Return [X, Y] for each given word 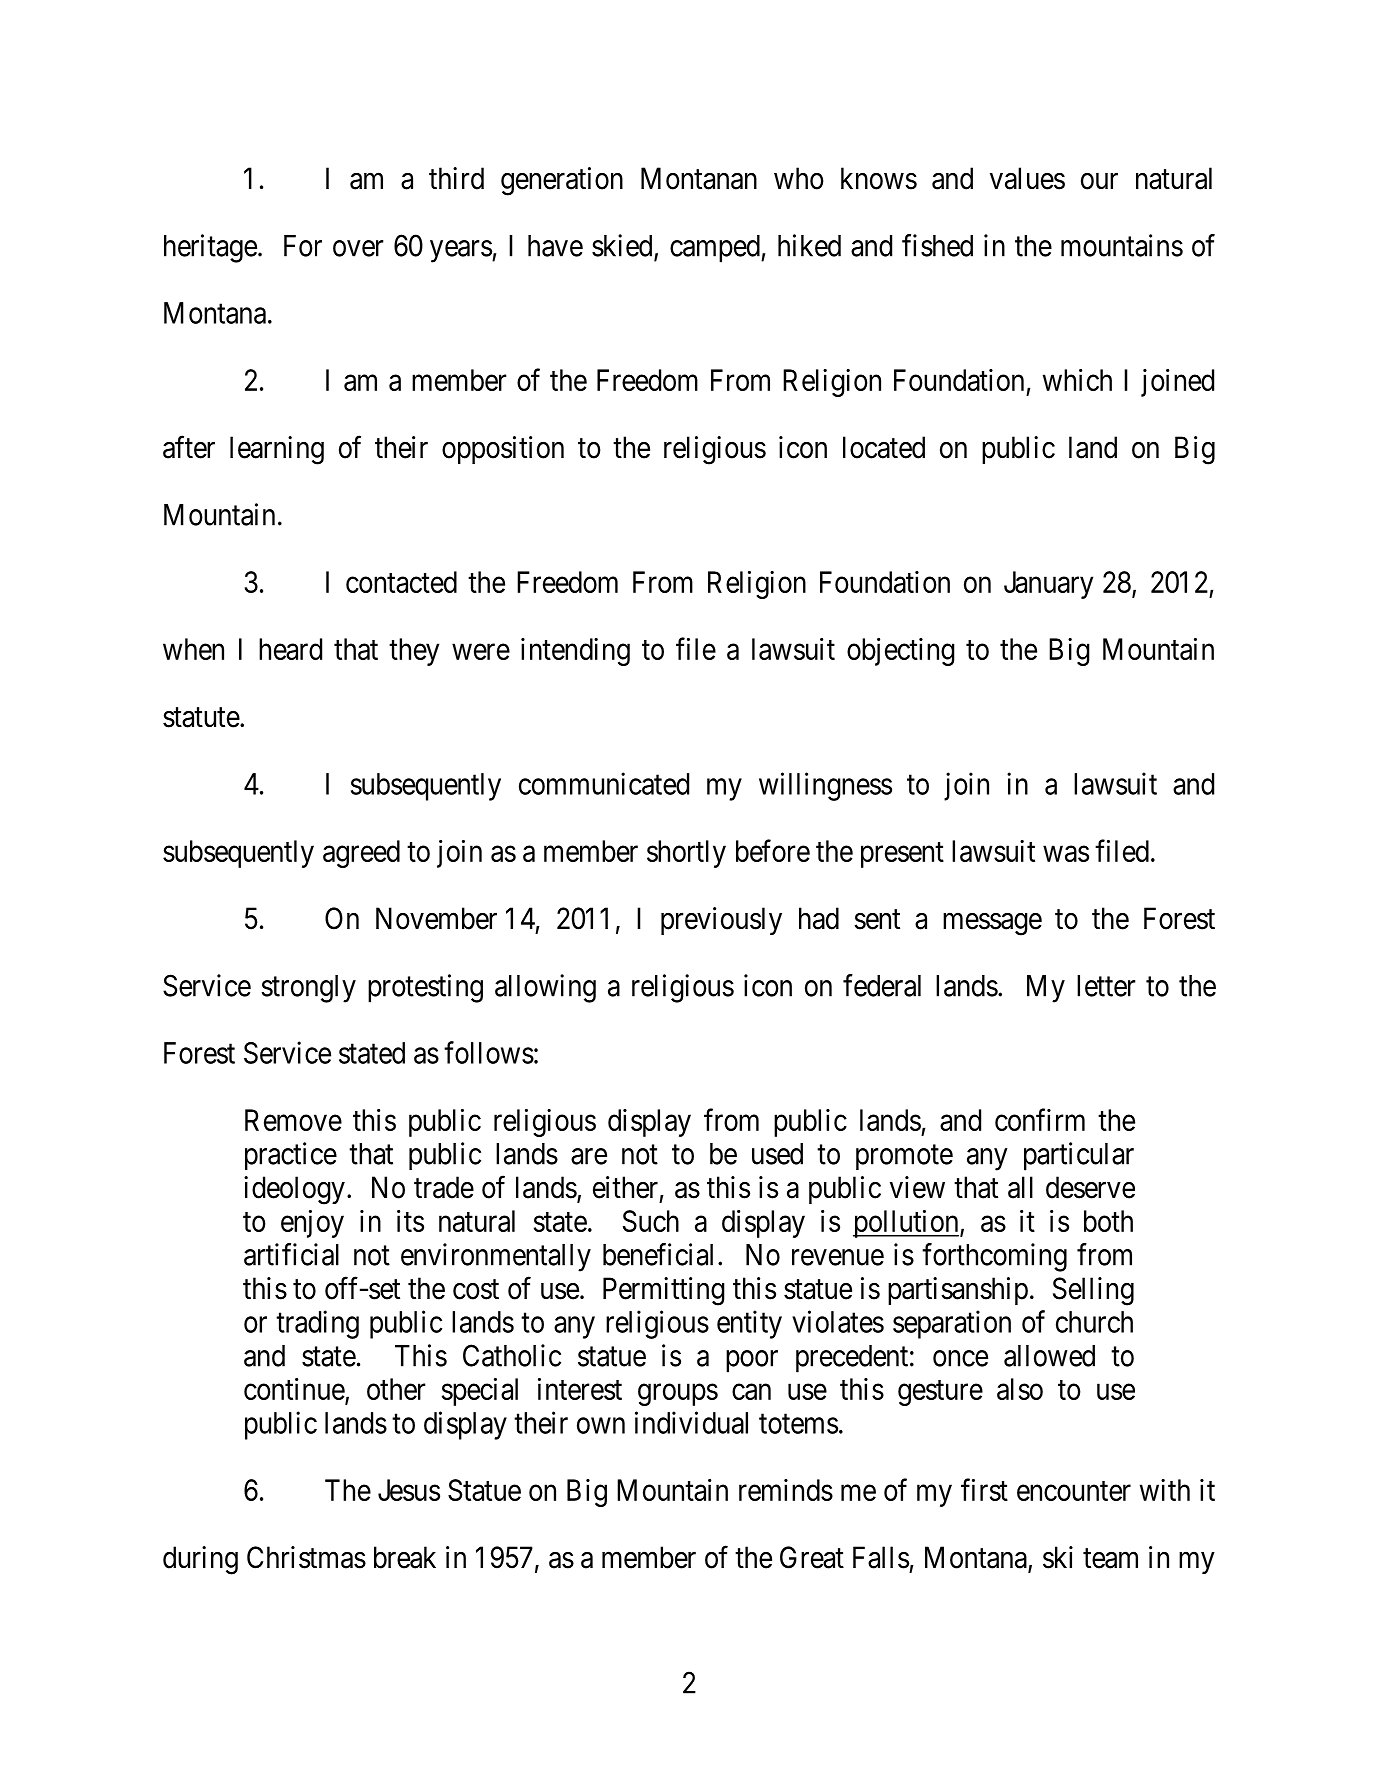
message [992, 924]
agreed [361, 854]
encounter [1074, 1491]
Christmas [306, 1557]
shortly [686, 854]
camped [716, 249]
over [358, 248]
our [1099, 181]
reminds [786, 1490]
